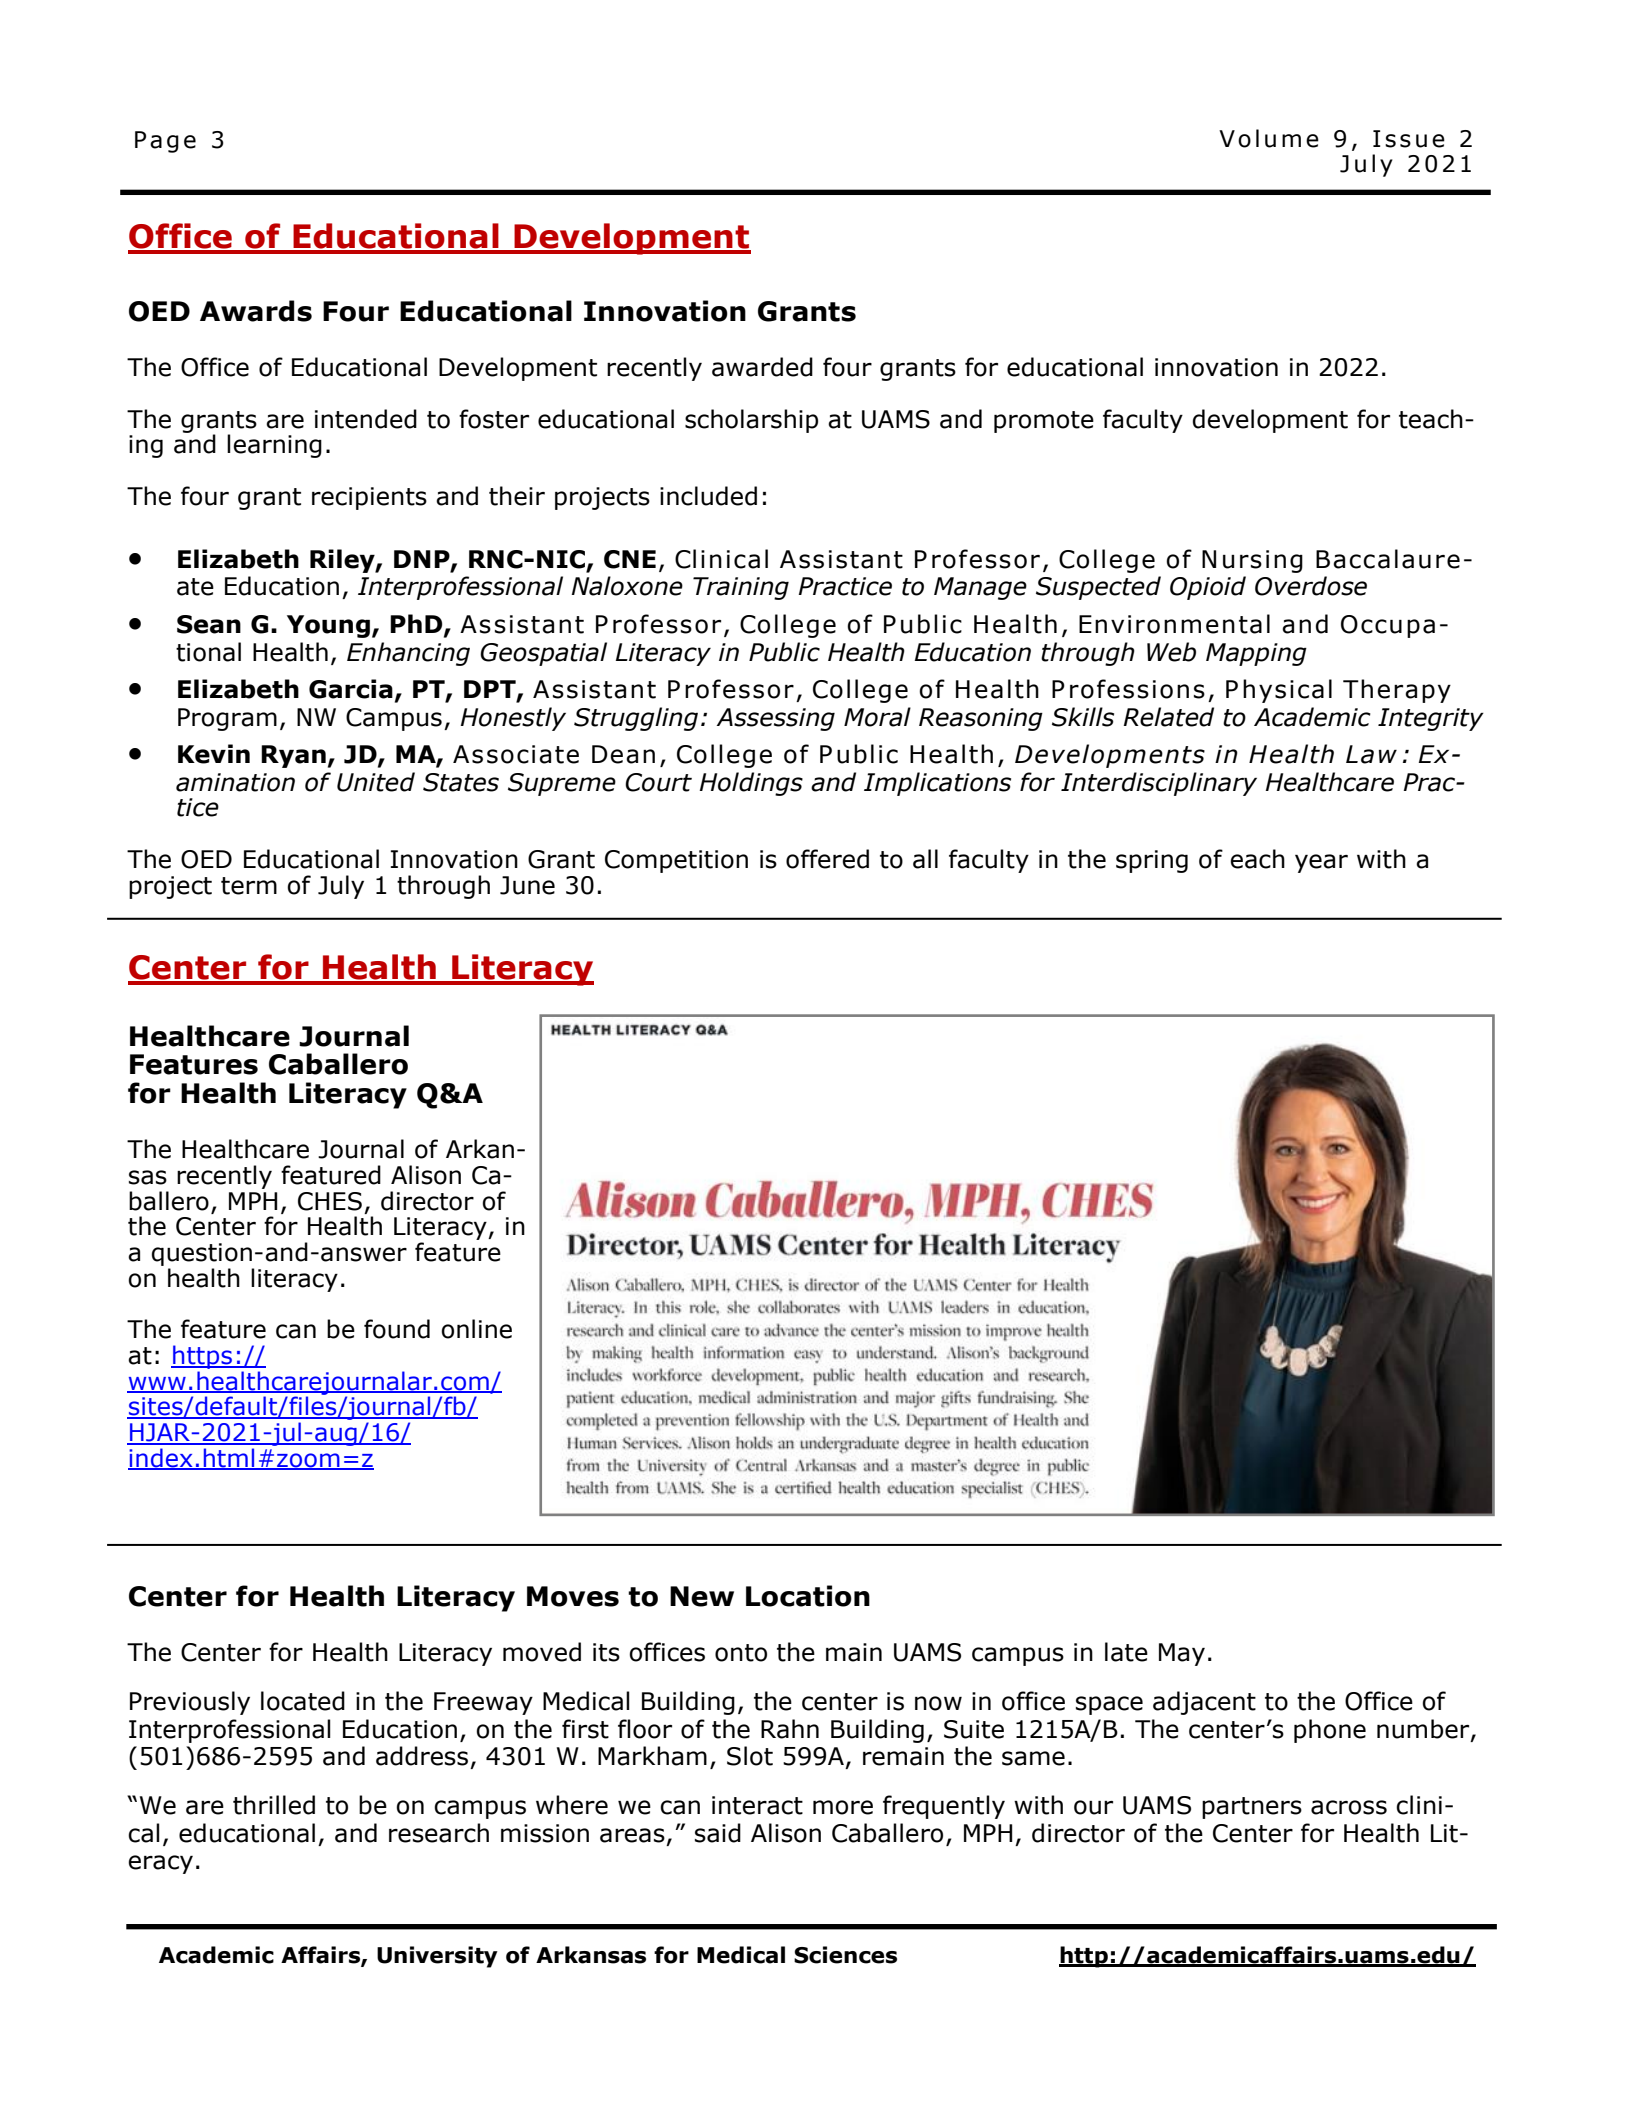 This screenshot has height=2116, width=1635. What do you see at coordinates (1321, 863) in the screenshot?
I see `year` at bounding box center [1321, 863].
